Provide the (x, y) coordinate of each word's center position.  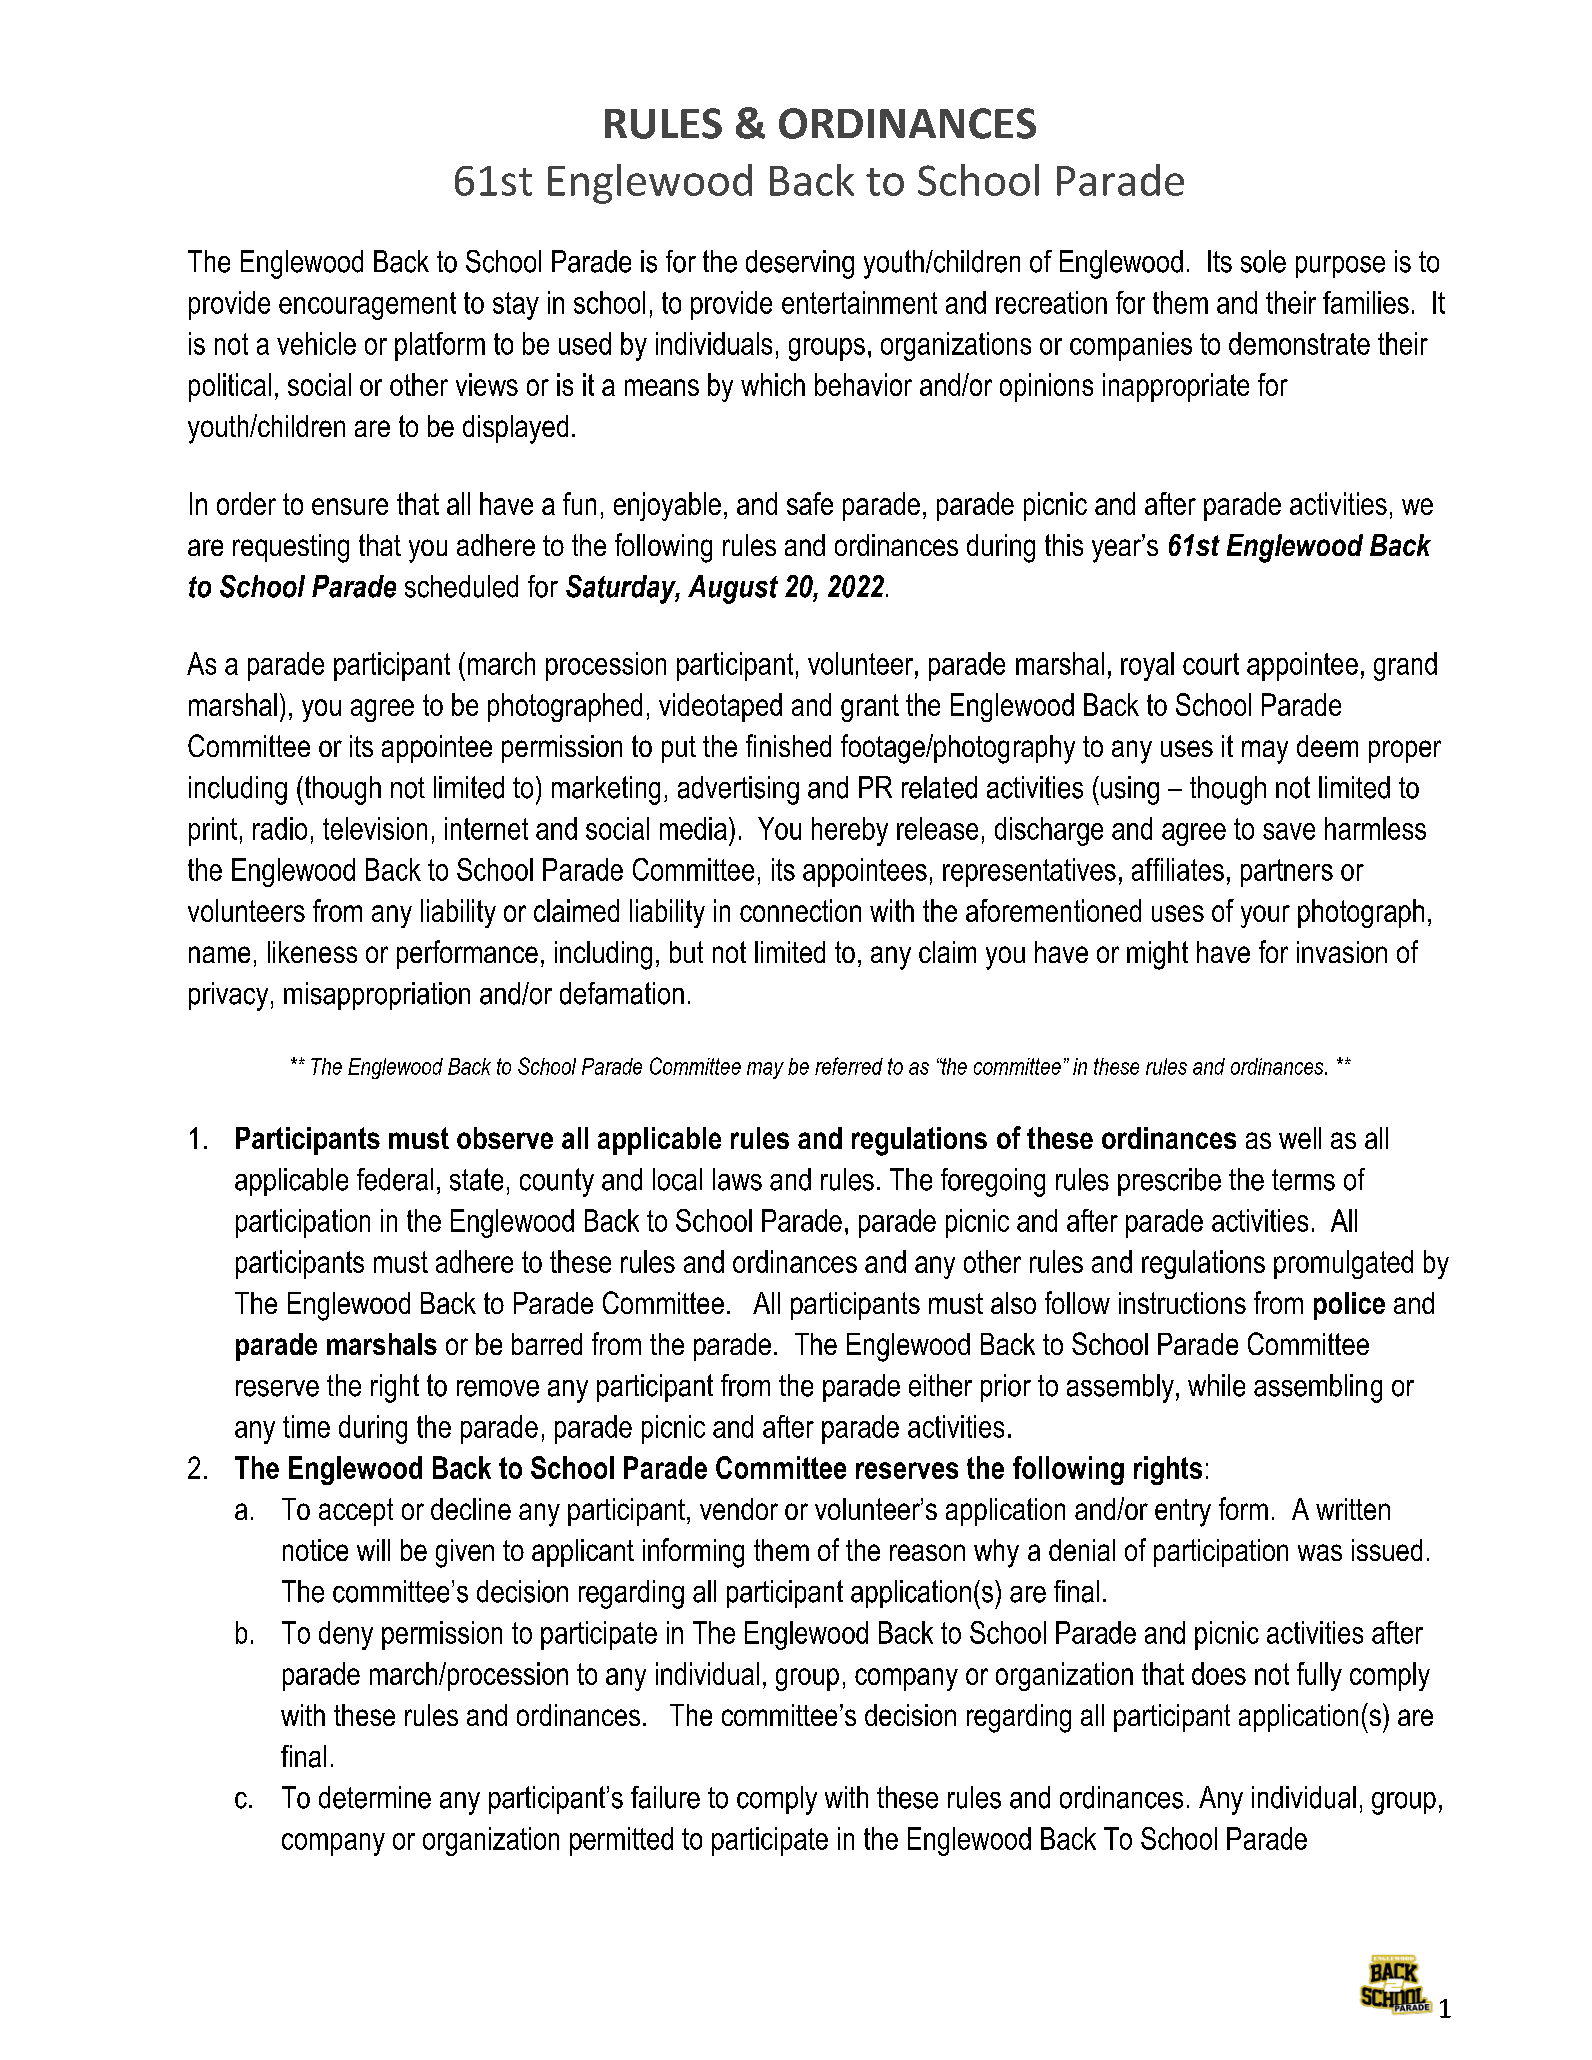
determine (375, 1797)
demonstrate (1299, 343)
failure (665, 1797)
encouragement (367, 306)
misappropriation (377, 996)
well (1300, 1138)
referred (849, 1066)
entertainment (859, 302)
